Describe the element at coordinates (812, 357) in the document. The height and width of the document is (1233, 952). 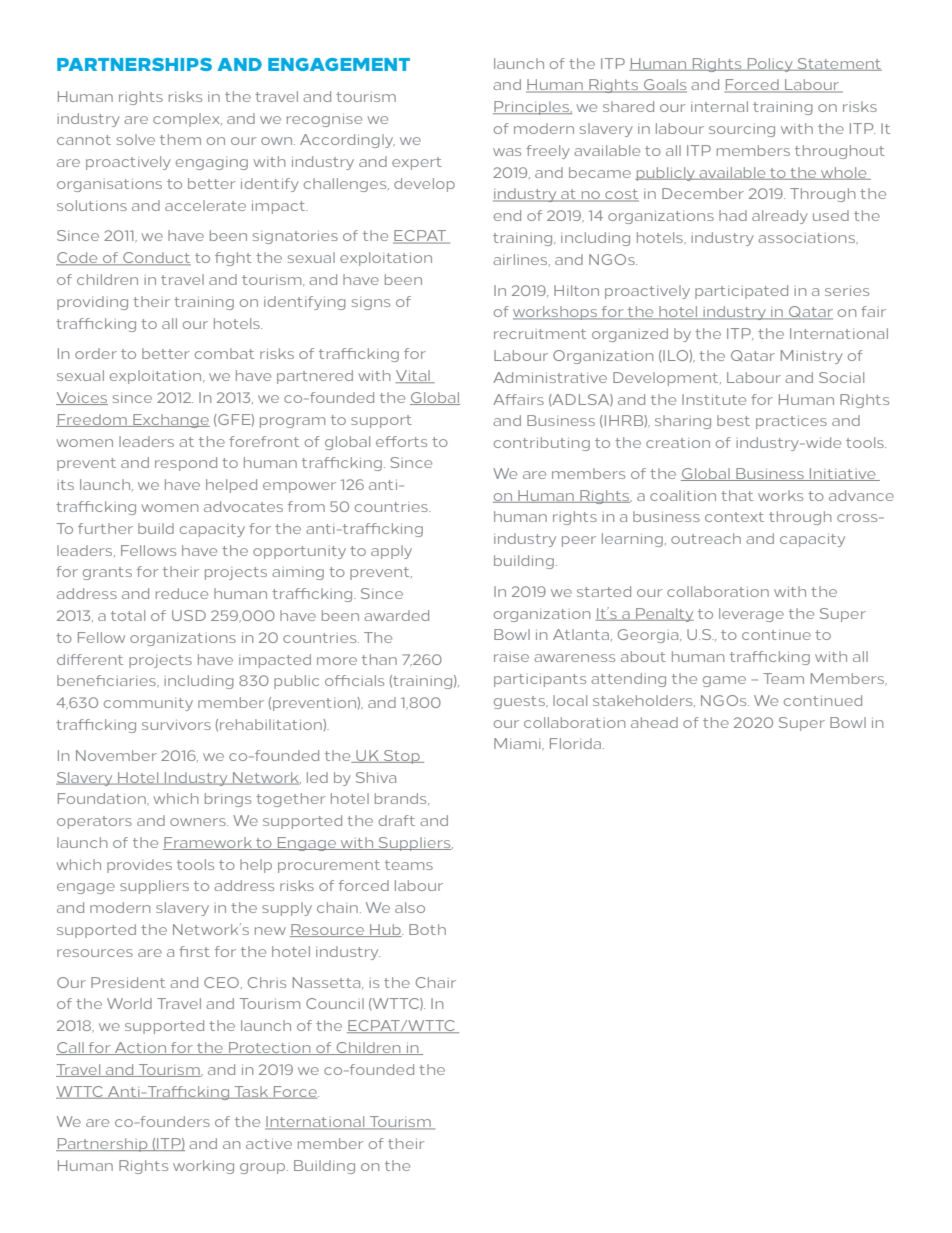
I see `Ministry` at that location.
